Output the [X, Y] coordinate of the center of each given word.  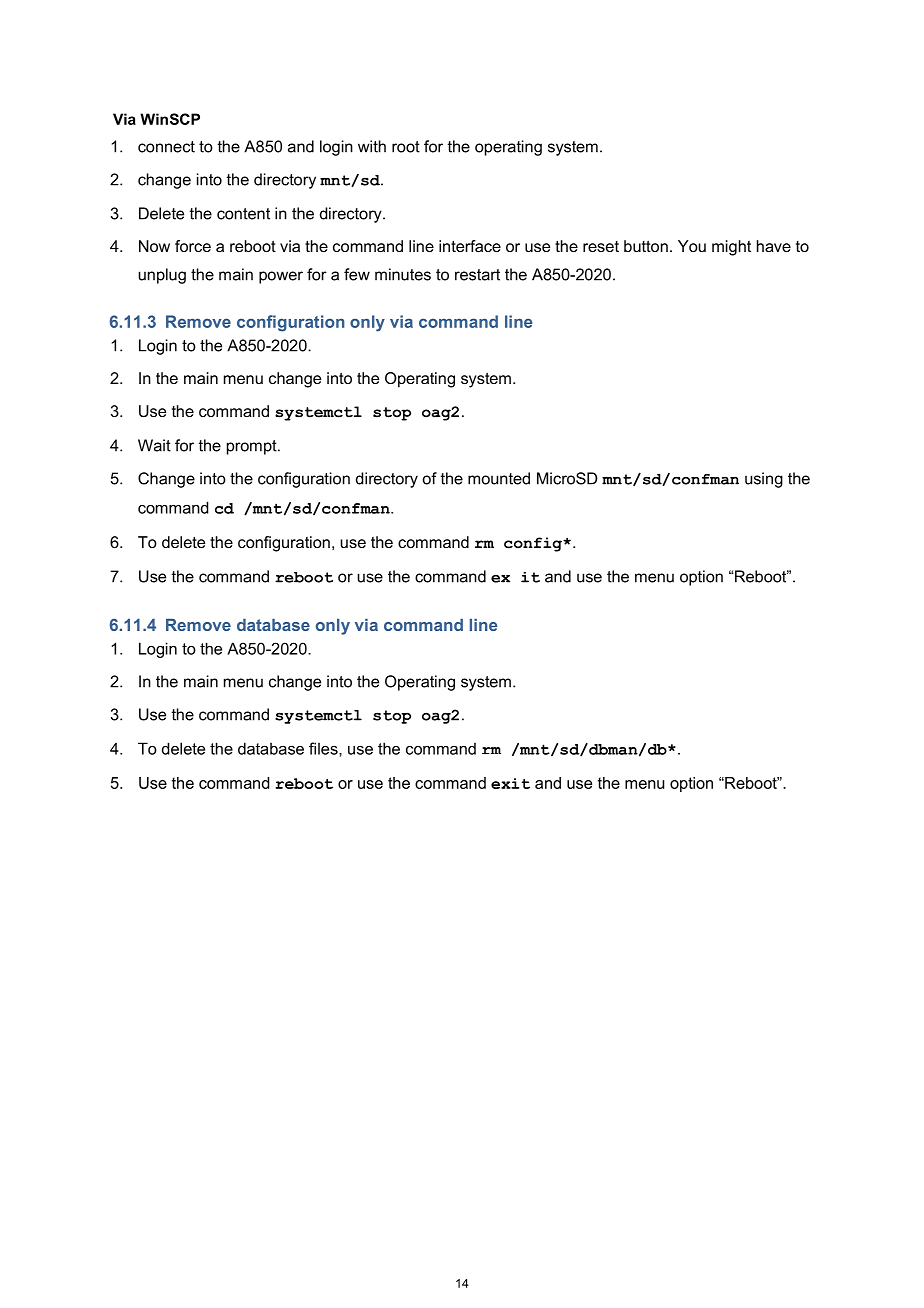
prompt [253, 447]
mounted [499, 478]
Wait [154, 445]
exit [510, 783]
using [764, 480]
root [406, 147]
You [692, 246]
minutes [403, 274]
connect [166, 147]
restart [477, 275]
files [324, 748]
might [731, 248]
